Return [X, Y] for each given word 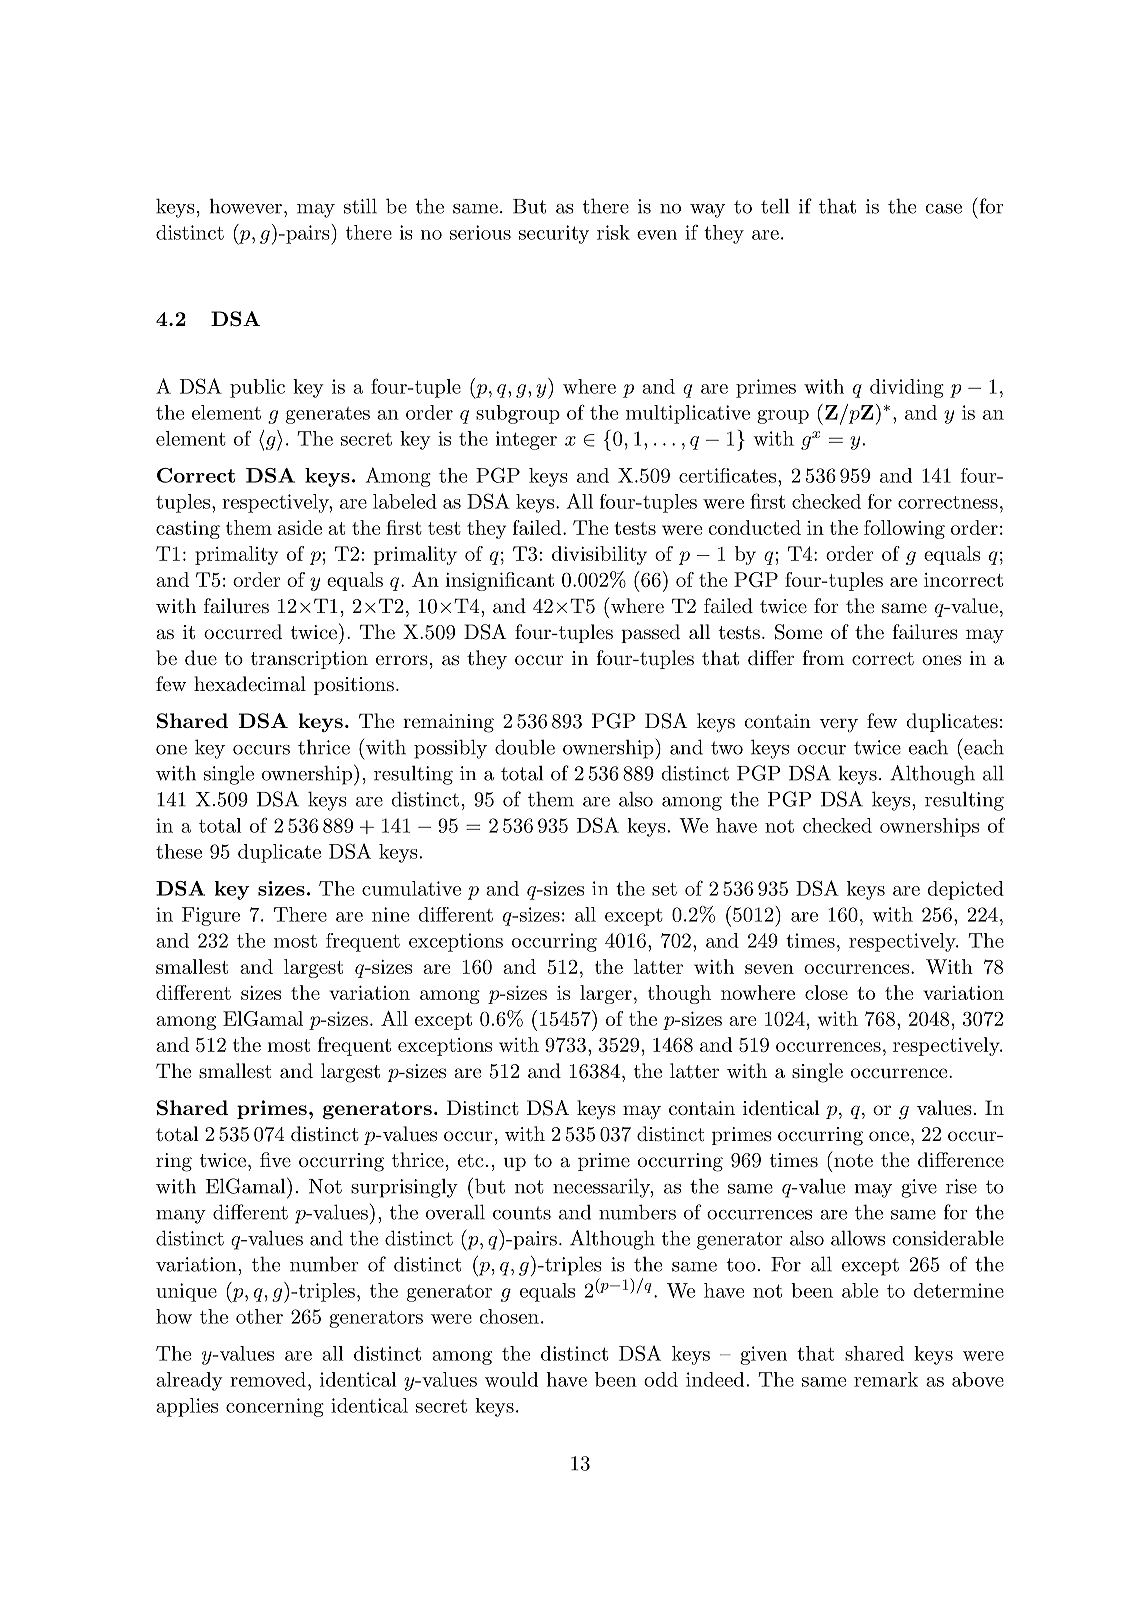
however [246, 206]
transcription [309, 660]
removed [268, 1379]
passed [650, 633]
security [554, 234]
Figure [211, 916]
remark [886, 1379]
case [943, 209]
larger [606, 994]
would [511, 1379]
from [823, 657]
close [826, 992]
